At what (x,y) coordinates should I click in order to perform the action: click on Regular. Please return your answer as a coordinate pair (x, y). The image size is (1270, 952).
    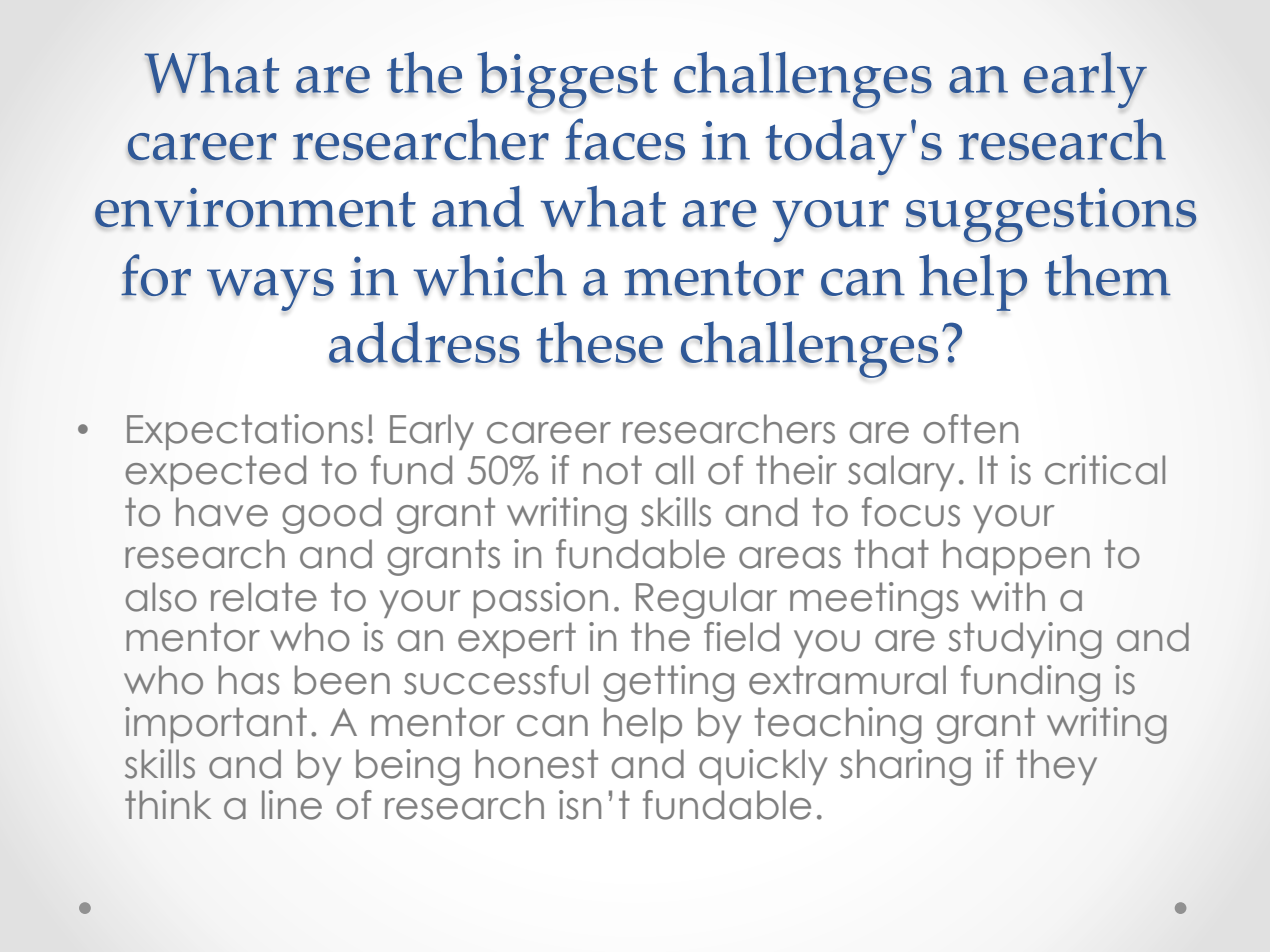
    Looking at the image, I should click on (706, 600).
